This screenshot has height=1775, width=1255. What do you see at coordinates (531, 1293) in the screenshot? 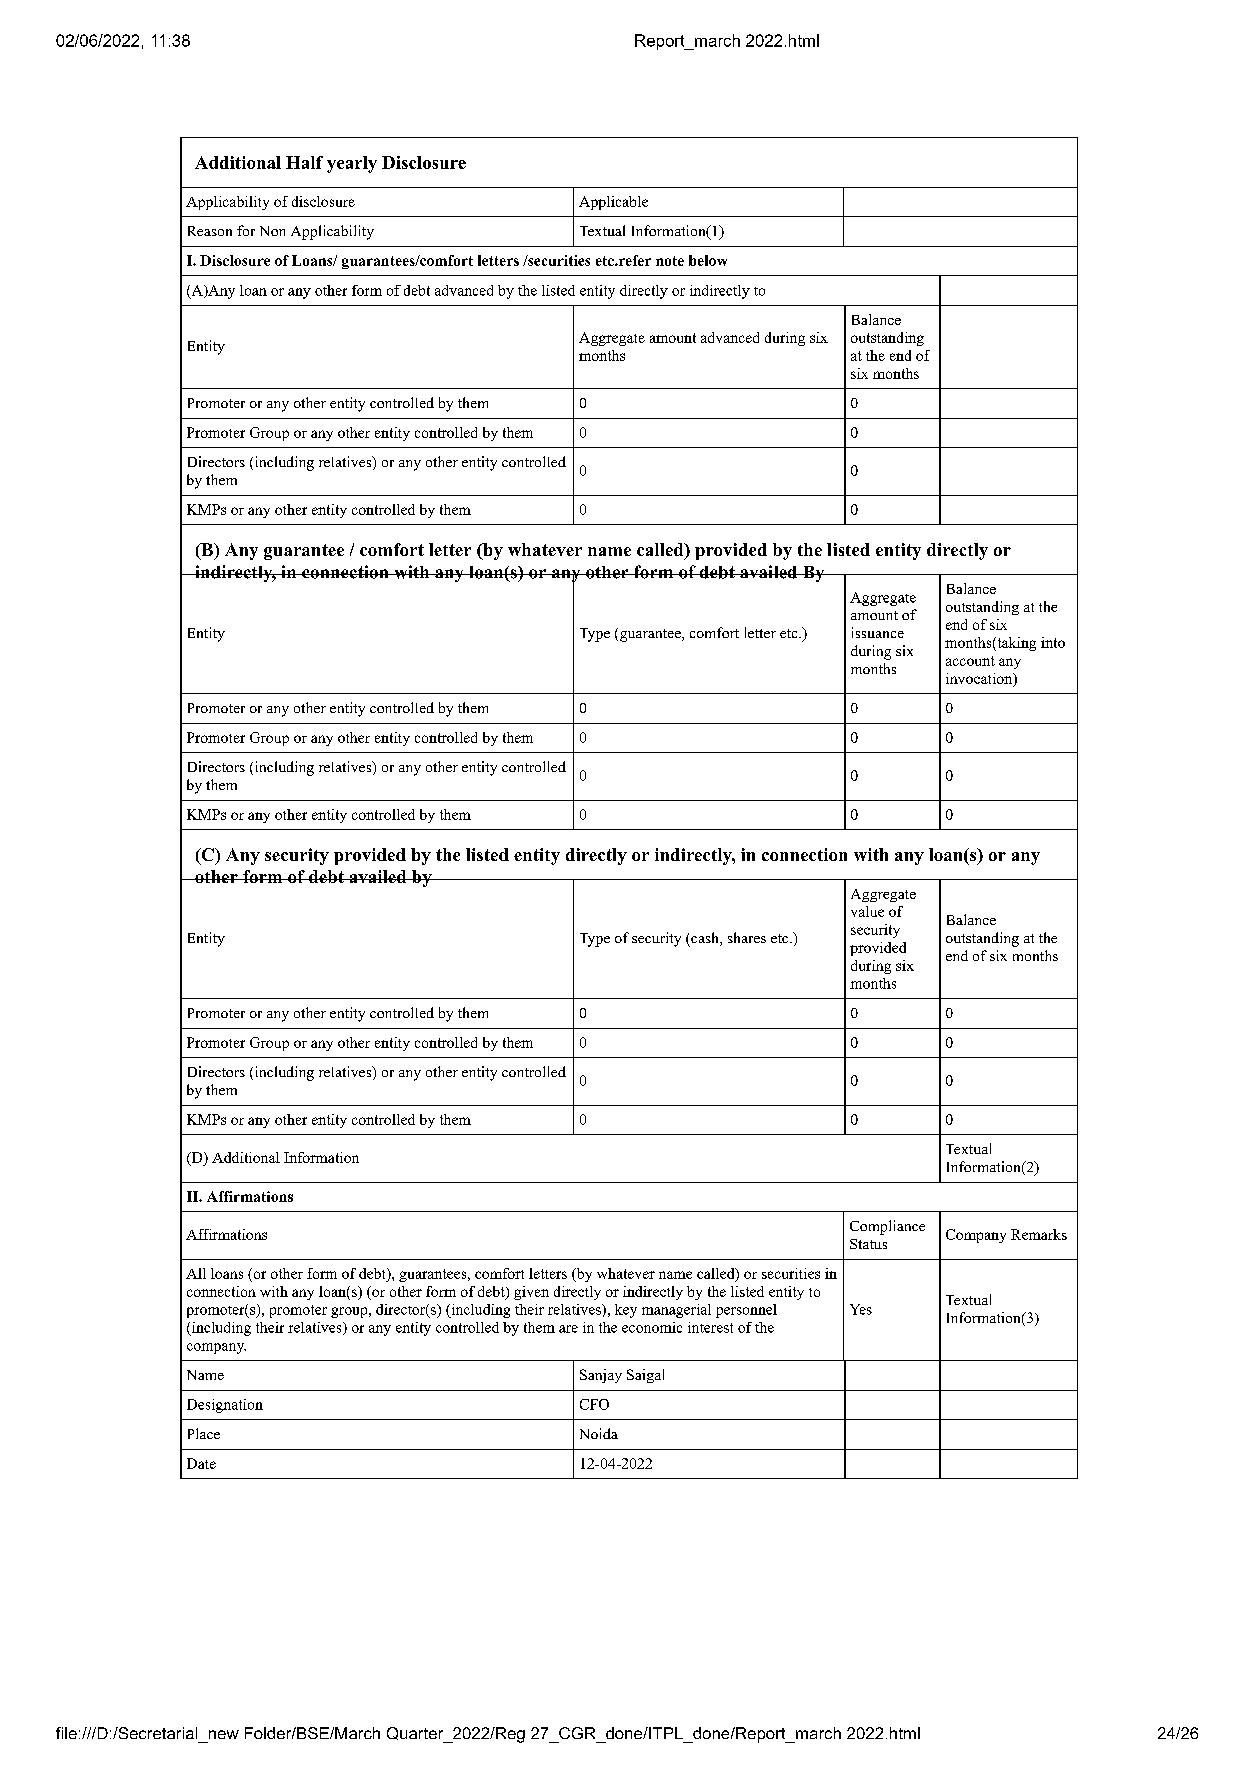
I see `given` at bounding box center [531, 1293].
